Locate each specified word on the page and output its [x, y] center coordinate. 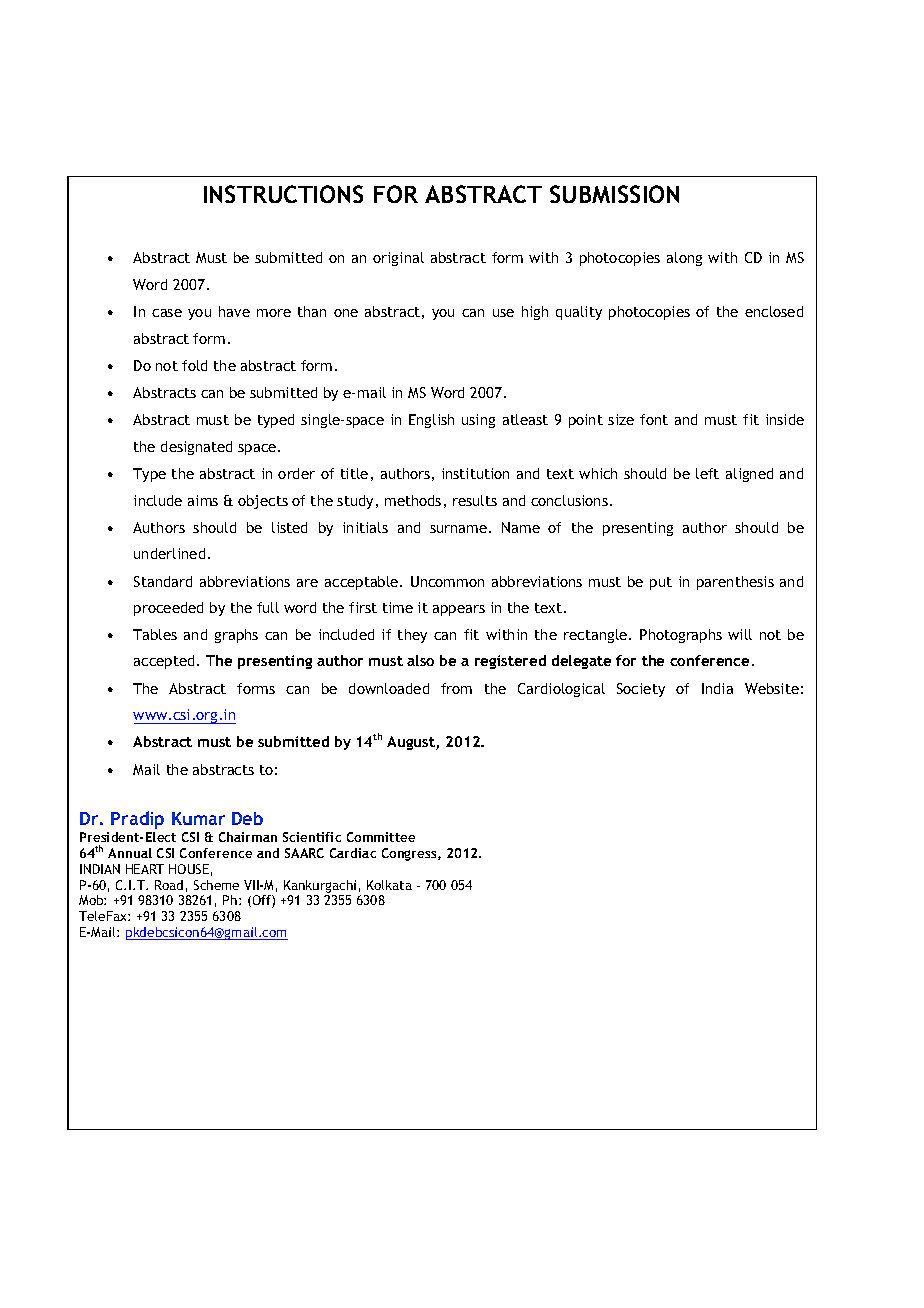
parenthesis [735, 583]
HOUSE [189, 869]
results [475, 500]
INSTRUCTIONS [283, 194]
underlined [169, 553]
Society [641, 690]
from [456, 688]
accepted [164, 662]
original [398, 259]
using [478, 421]
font [654, 419]
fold [194, 365]
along [684, 259]
